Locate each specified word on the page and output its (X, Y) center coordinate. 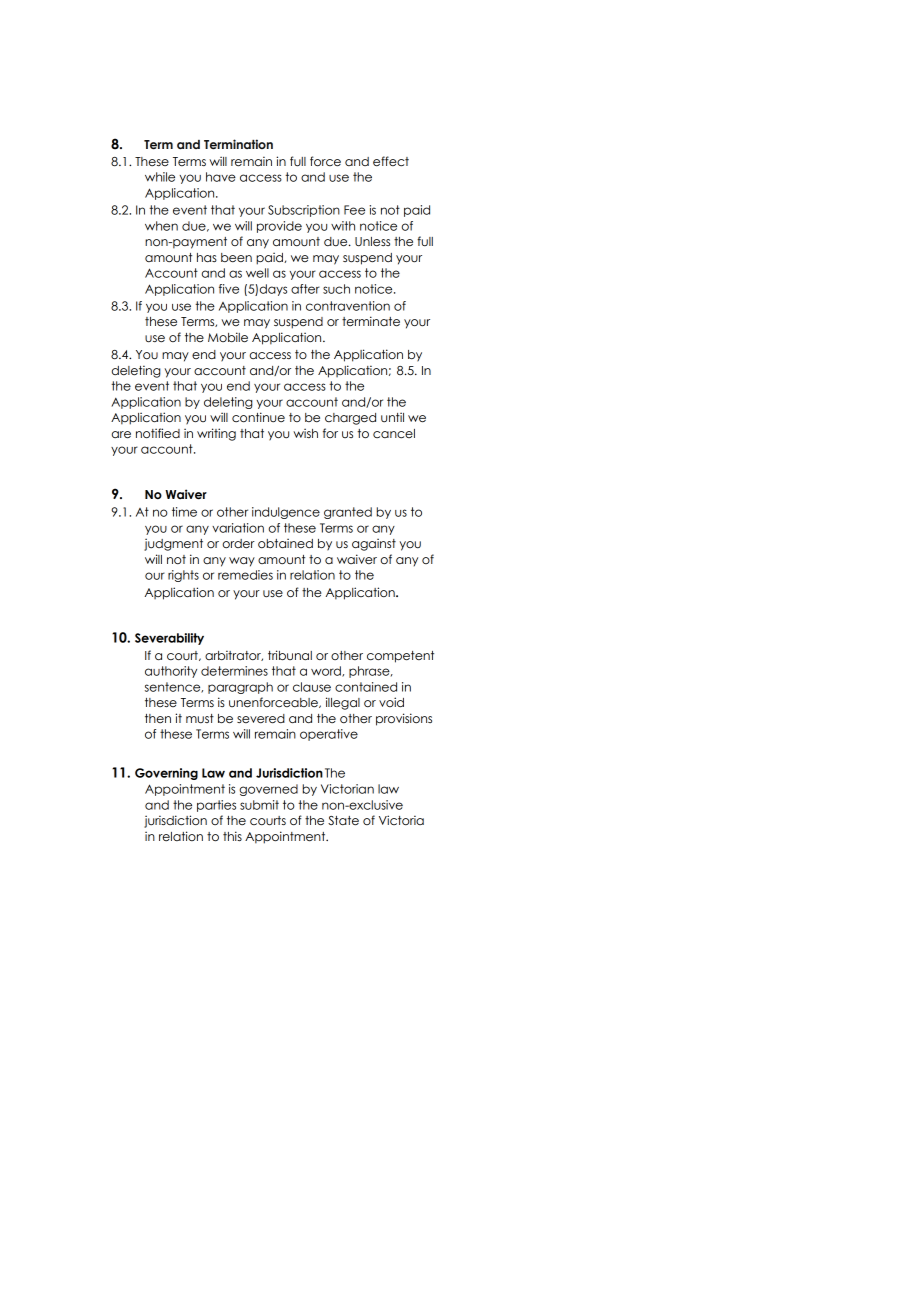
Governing (166, 774)
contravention (348, 306)
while (160, 177)
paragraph (240, 688)
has (207, 257)
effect (391, 161)
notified (158, 433)
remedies (245, 575)
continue (258, 417)
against (374, 544)
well (257, 273)
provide (279, 227)
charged (350, 419)
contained (366, 687)
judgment (173, 544)
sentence (174, 687)
